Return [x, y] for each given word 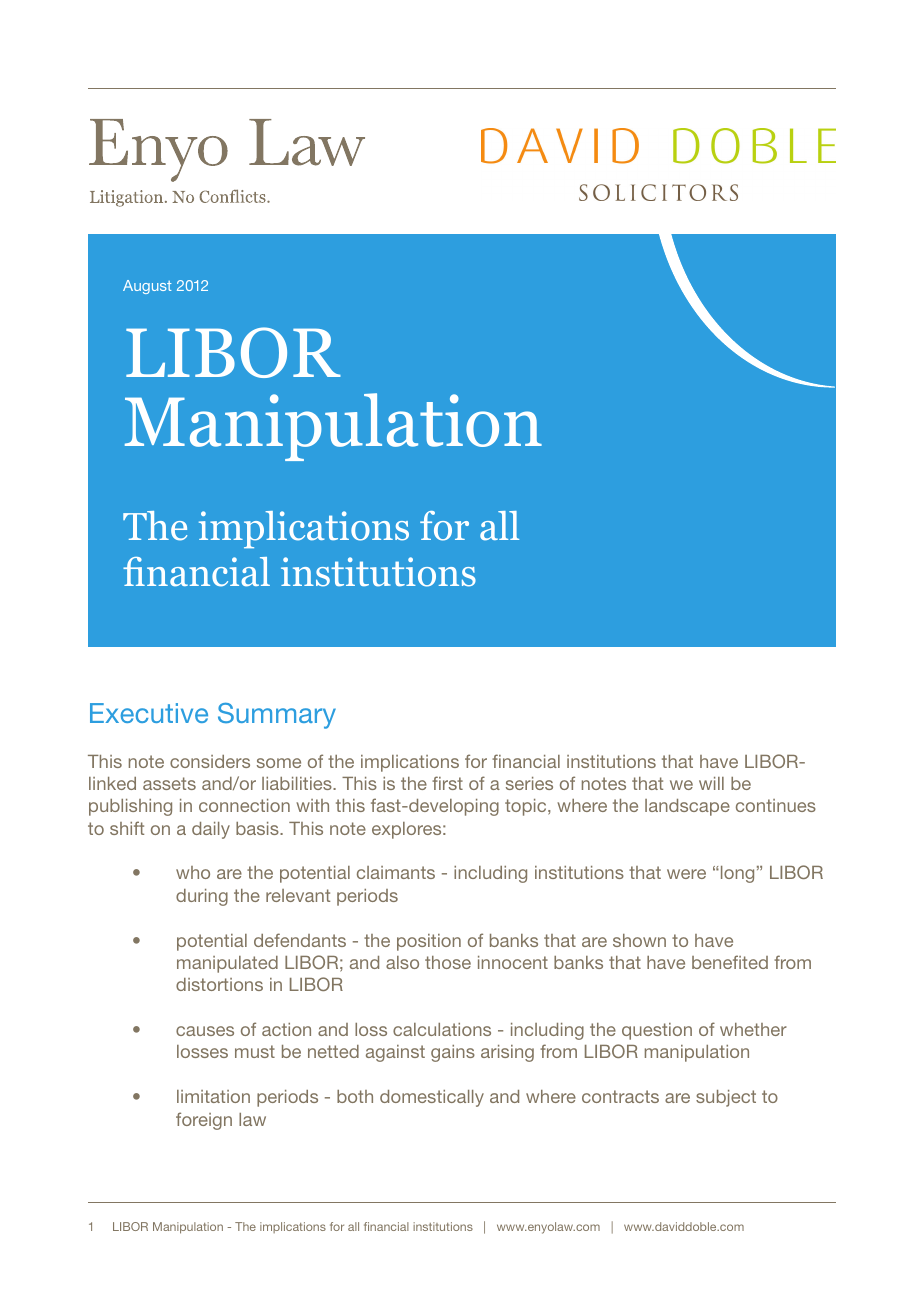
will [711, 783]
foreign [204, 1121]
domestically [432, 1098]
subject [726, 1098]
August [147, 287]
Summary [277, 716]
